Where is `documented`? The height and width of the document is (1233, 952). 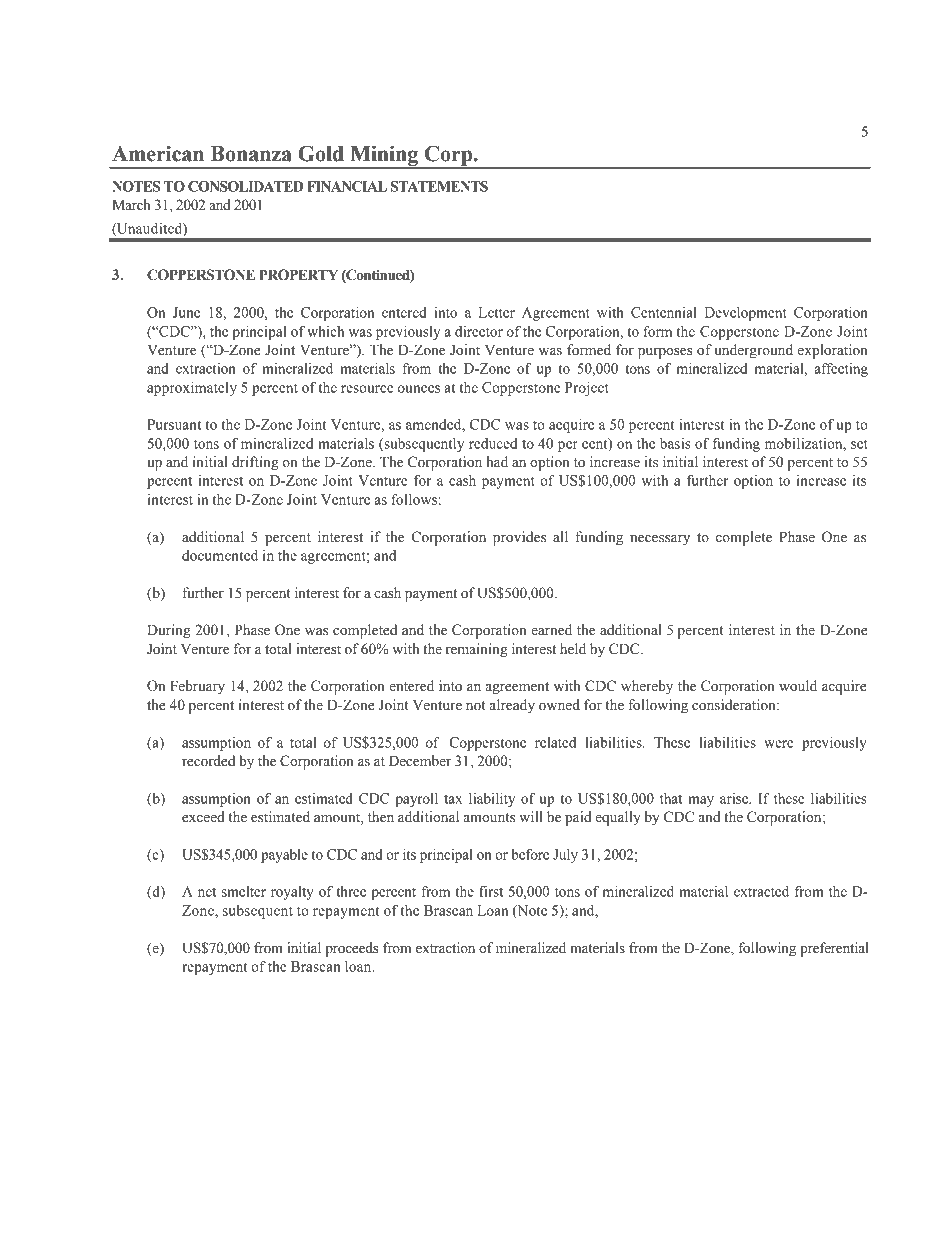 documented is located at coordinates (220, 555).
